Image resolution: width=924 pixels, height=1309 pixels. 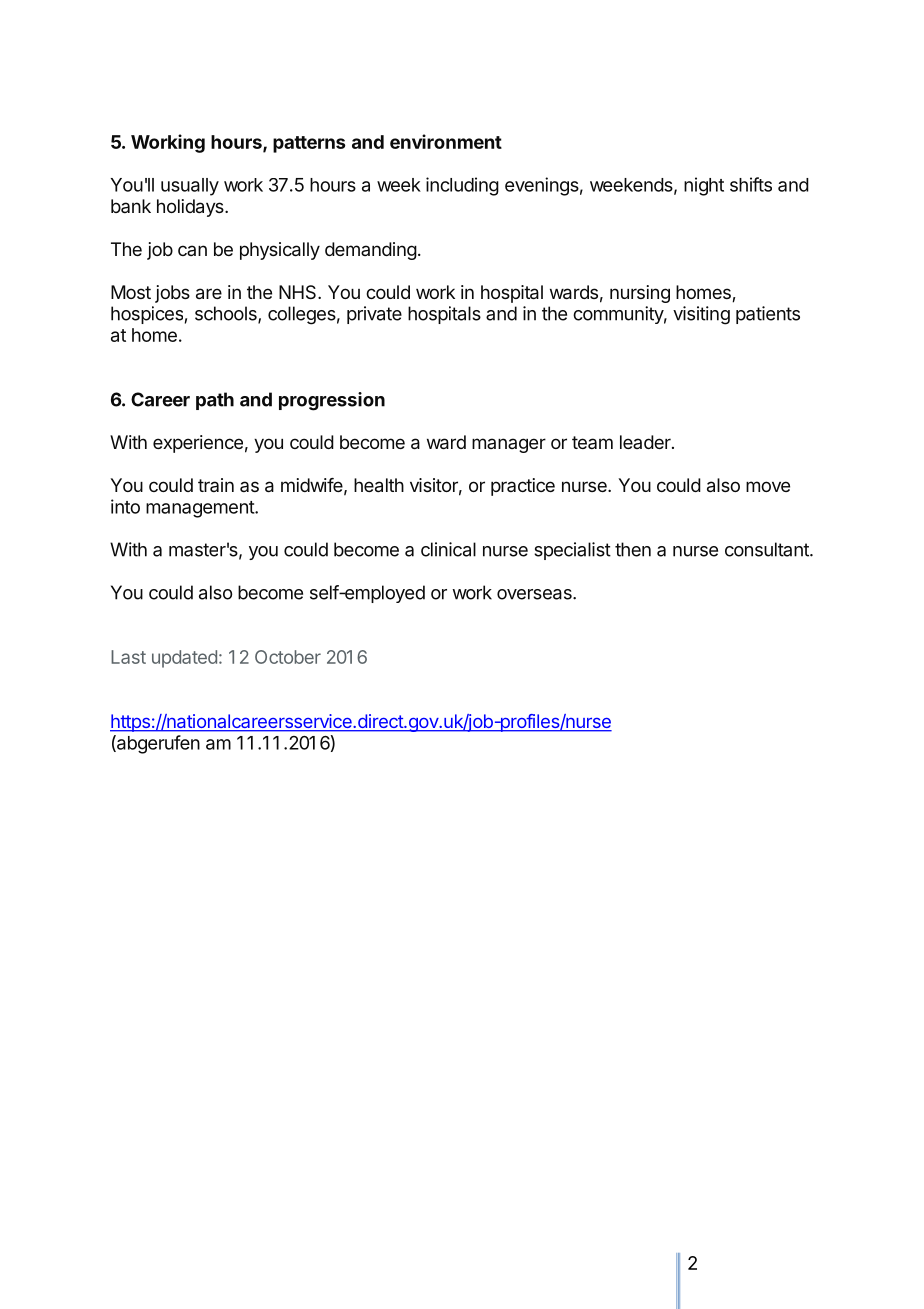 What do you see at coordinates (216, 485) in the screenshot?
I see `train` at bounding box center [216, 485].
